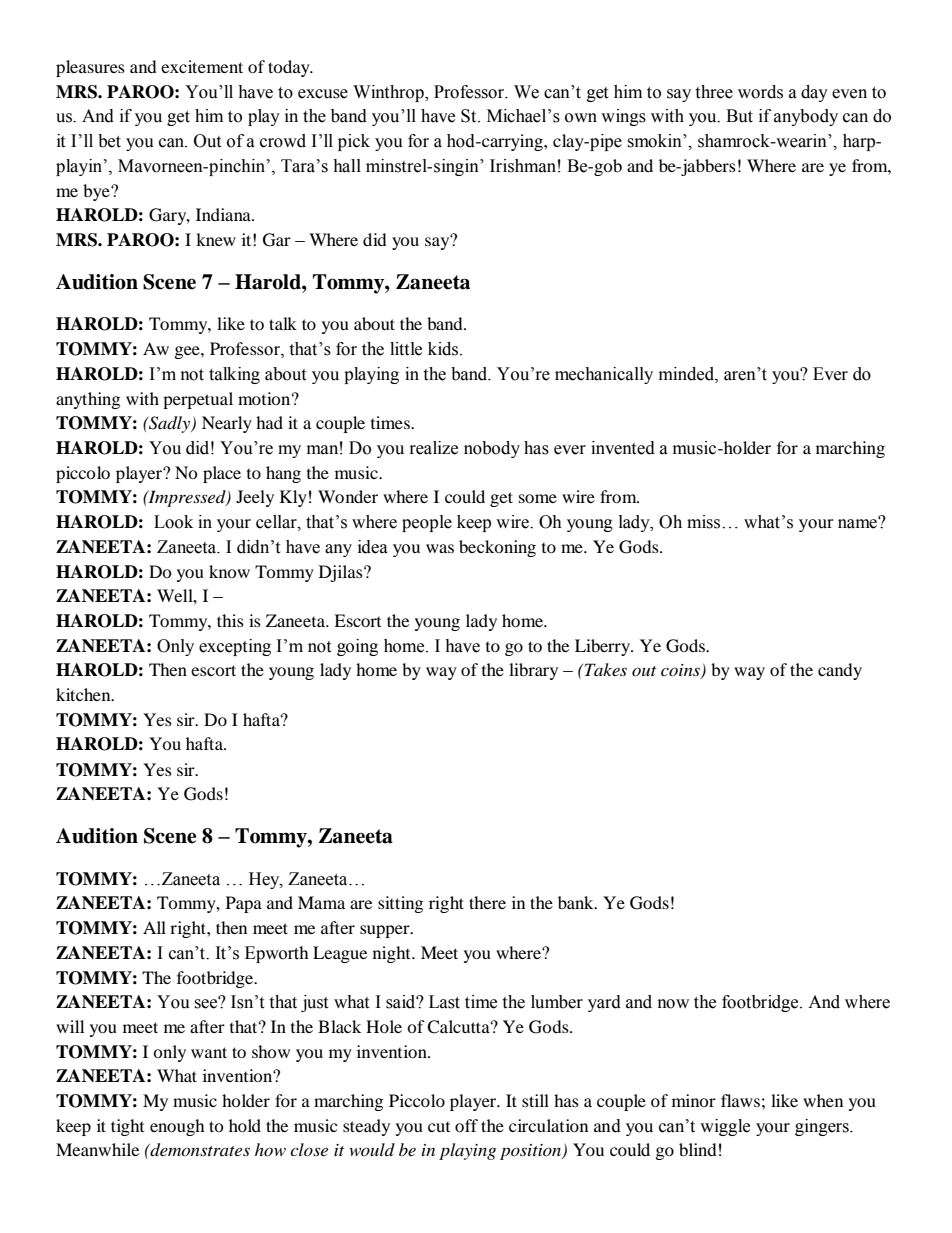 Image resolution: width=952 pixels, height=1233 pixels. What do you see at coordinates (389, 93) in the document?
I see `Winthrop` at bounding box center [389, 93].
